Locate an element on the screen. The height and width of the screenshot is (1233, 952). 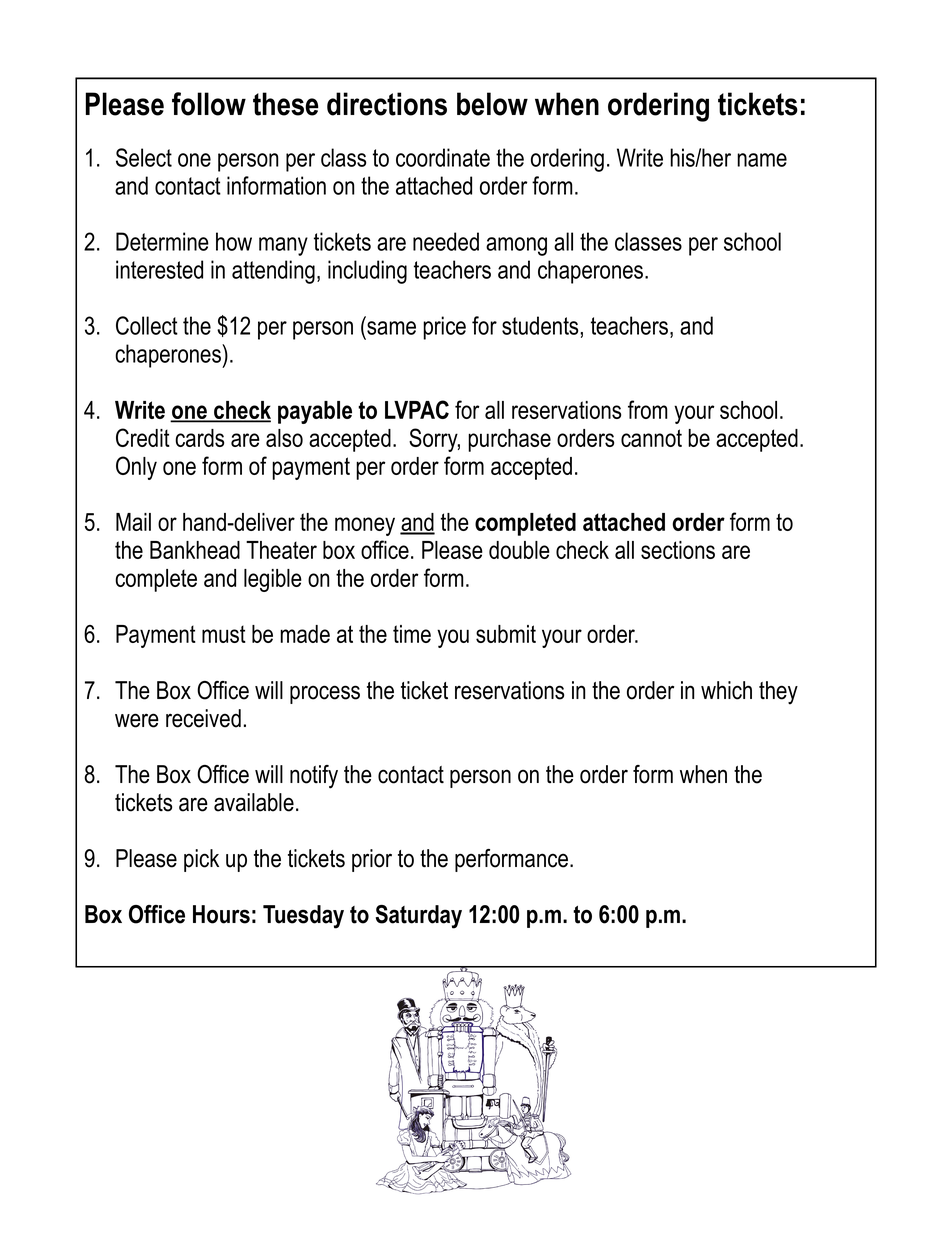
follow is located at coordinates (209, 104).
